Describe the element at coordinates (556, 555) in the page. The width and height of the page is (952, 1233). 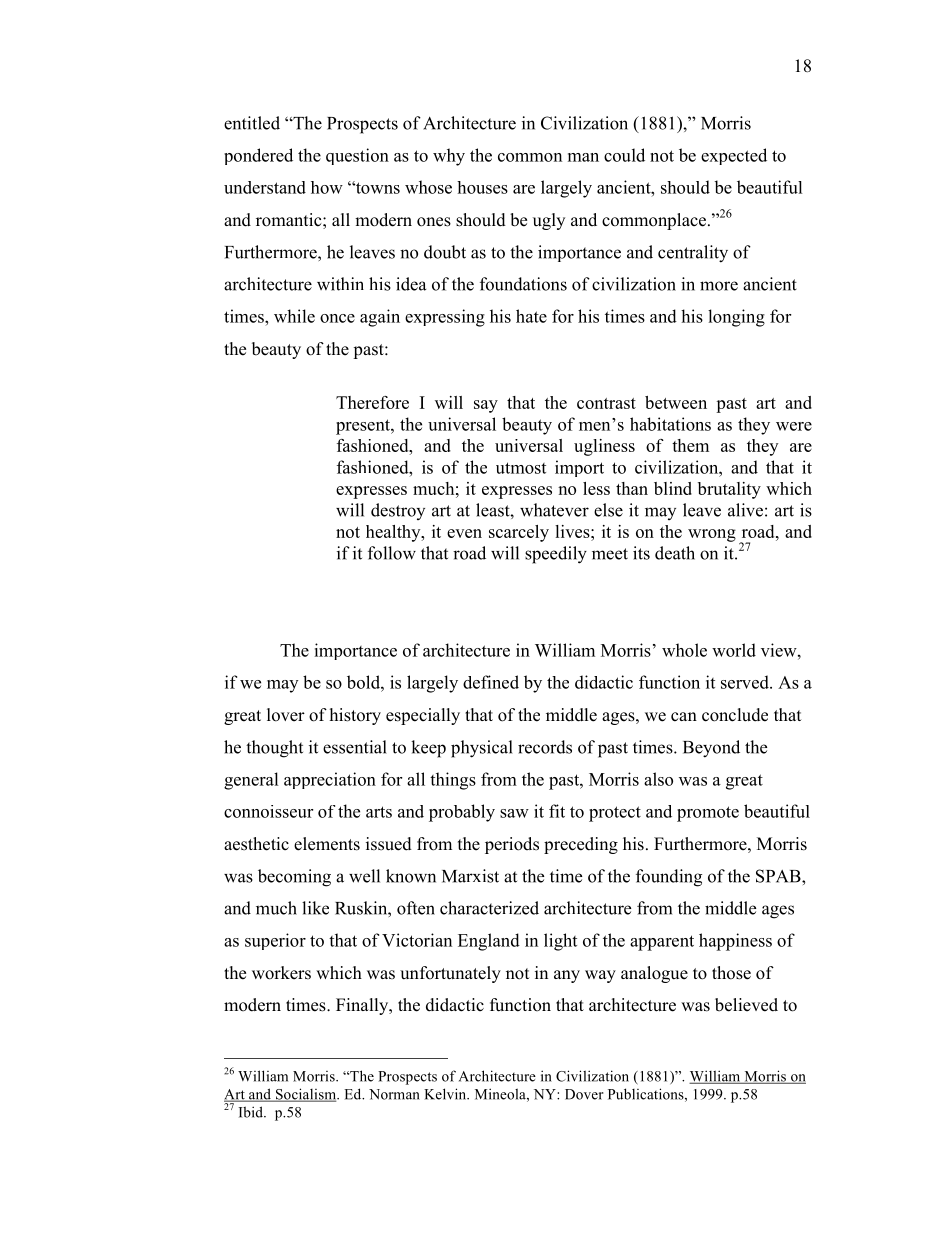
I see `speedily` at that location.
